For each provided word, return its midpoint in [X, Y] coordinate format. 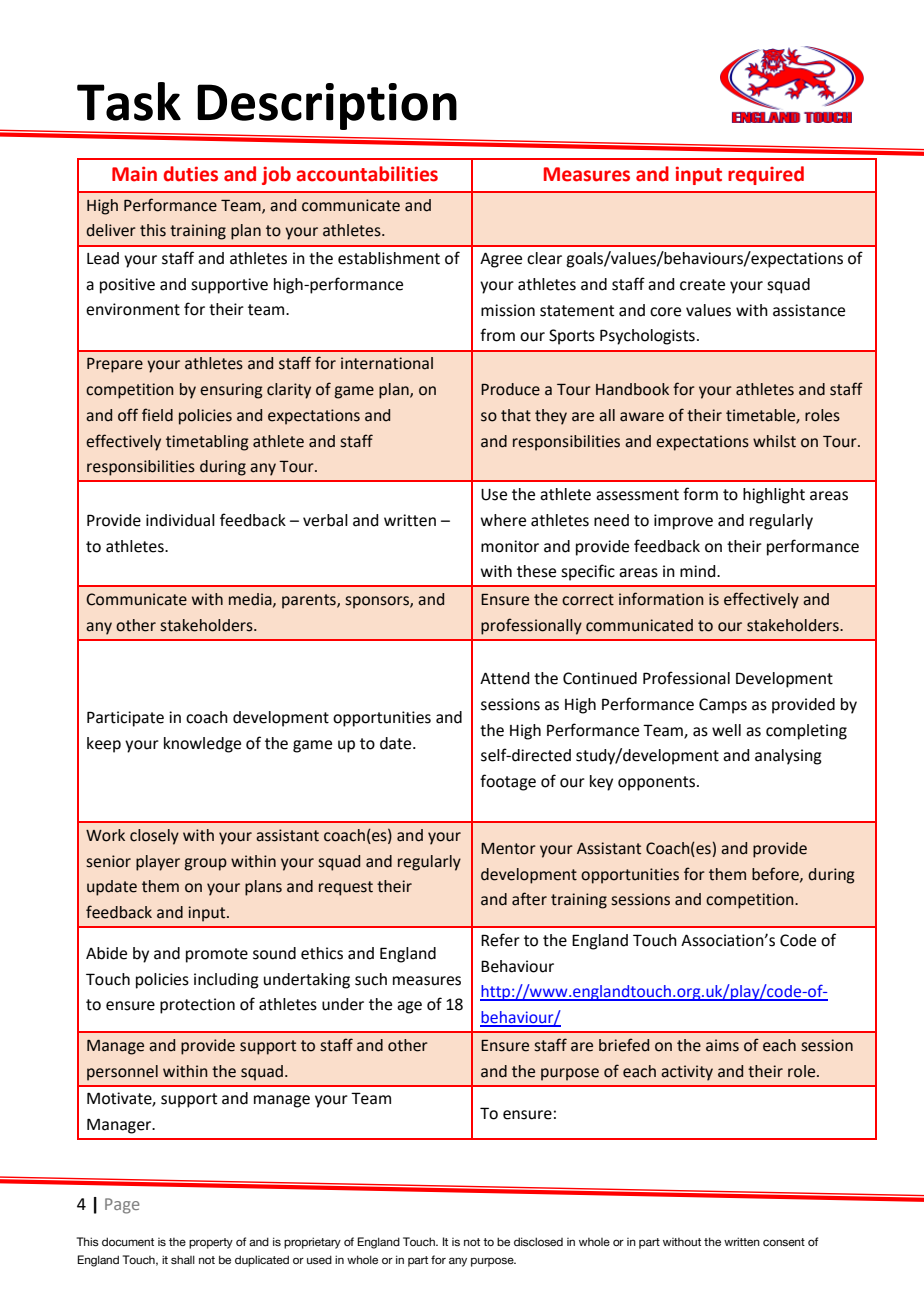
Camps [723, 706]
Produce [510, 389]
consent [784, 1242]
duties [191, 174]
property [211, 1243]
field [157, 415]
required [766, 175]
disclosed [538, 1241]
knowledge [202, 745]
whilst [774, 441]
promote [217, 955]
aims [722, 1045]
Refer [500, 940]
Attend [504, 678]
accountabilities [367, 174]
